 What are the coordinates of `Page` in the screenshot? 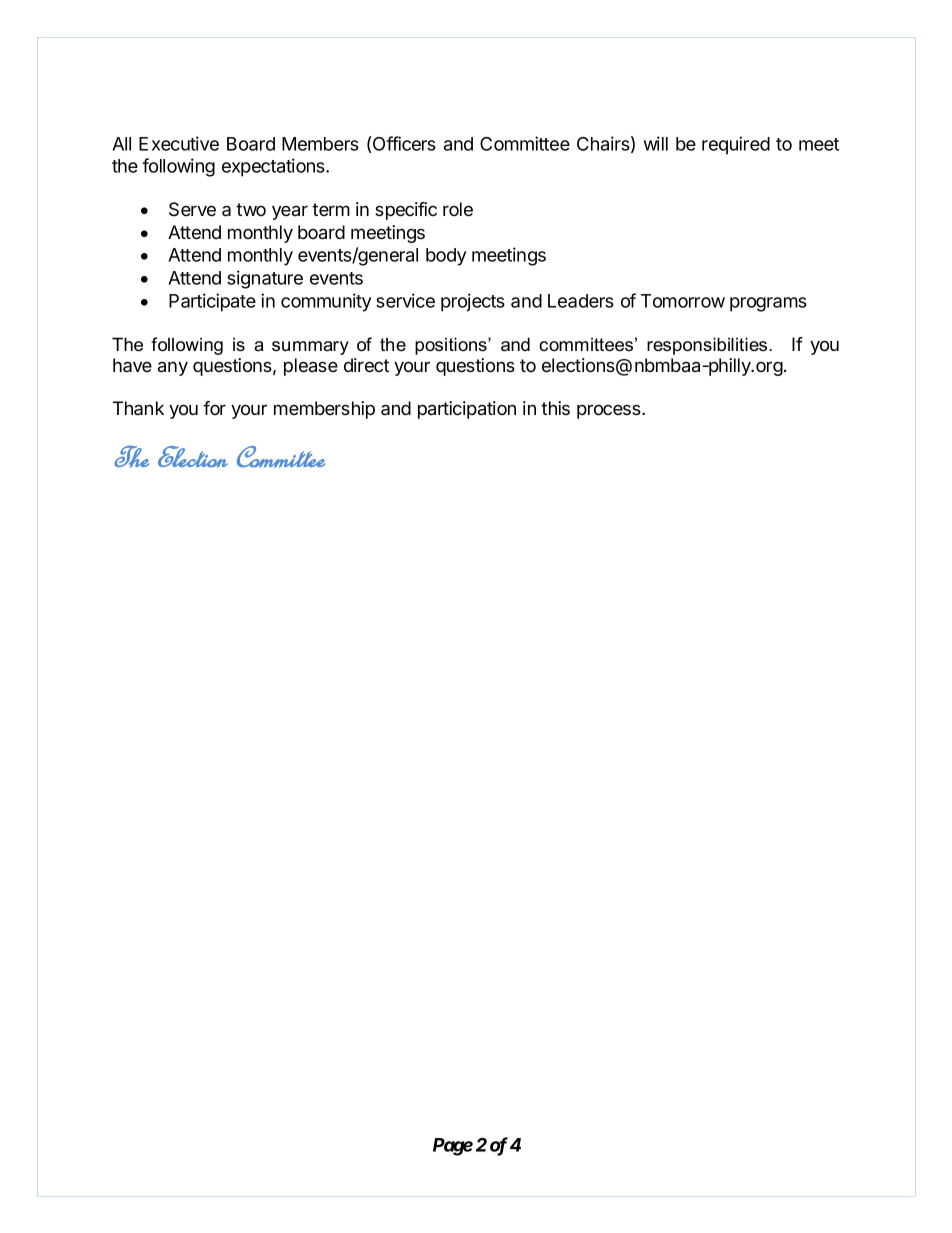 It's located at (453, 1147).
